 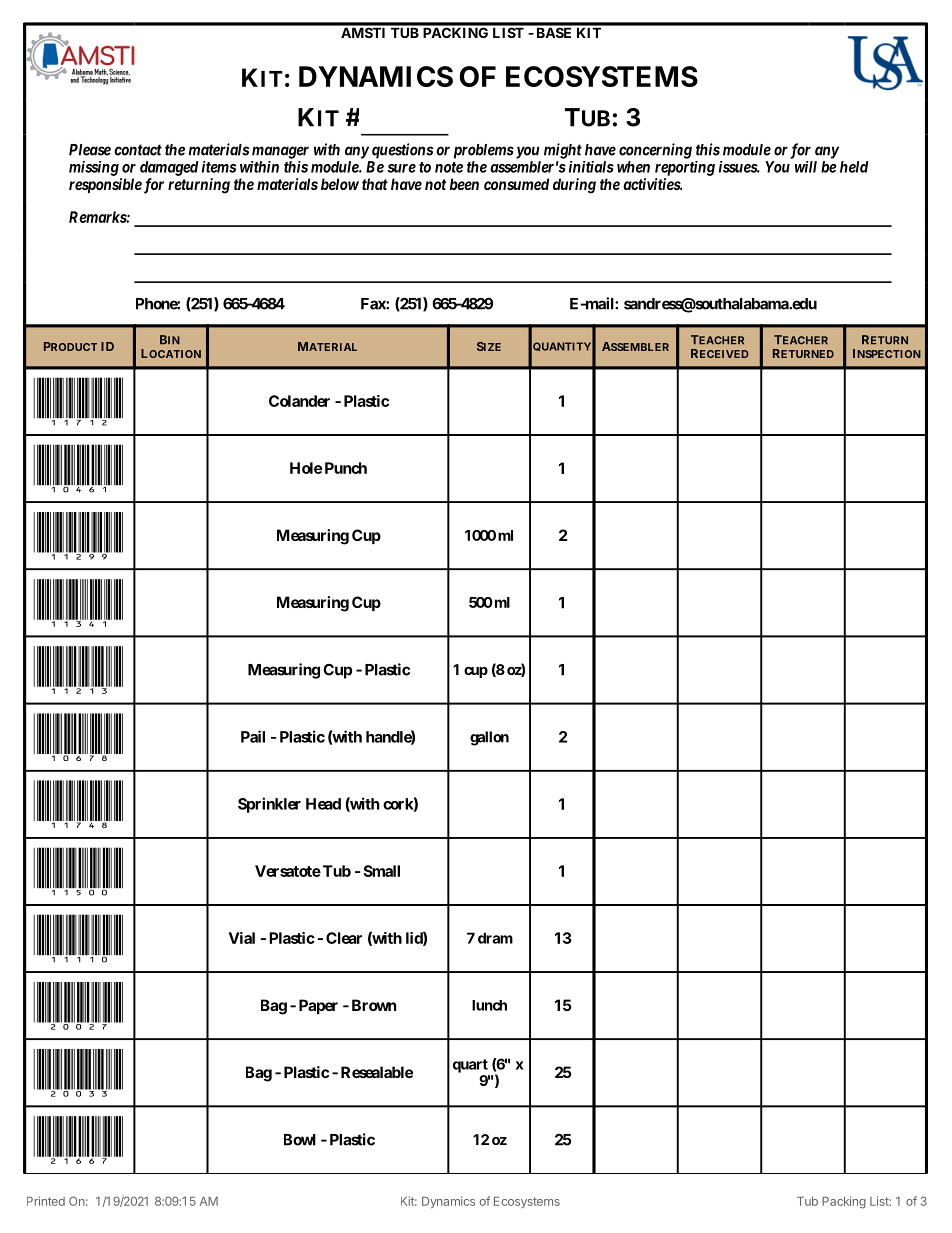 What do you see at coordinates (46, 1201) in the screenshot?
I see `Printed` at bounding box center [46, 1201].
